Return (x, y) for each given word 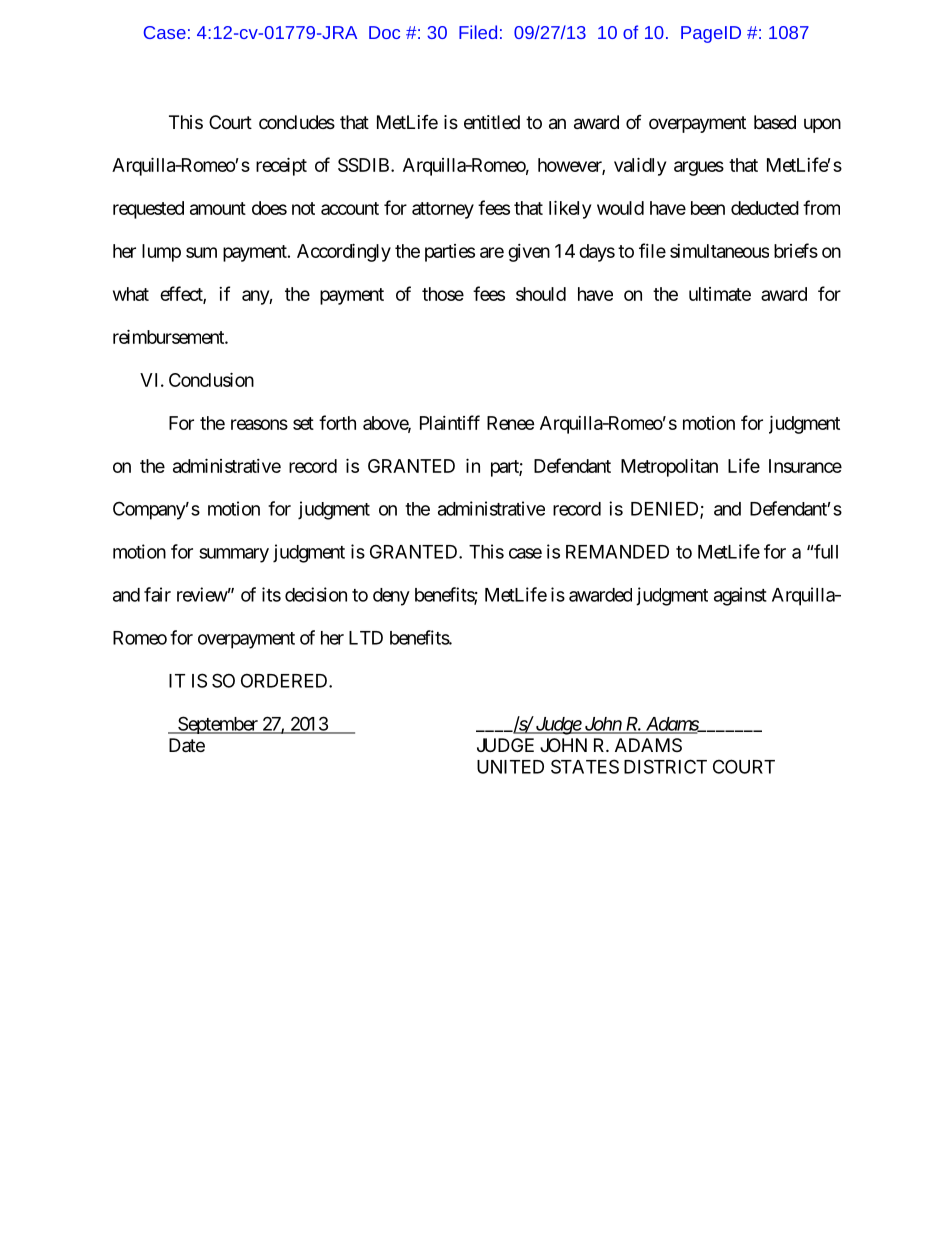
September (218, 725)
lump (161, 253)
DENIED (666, 510)
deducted (765, 208)
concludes (297, 122)
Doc (384, 32)
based (775, 122)
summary (234, 555)
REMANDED (617, 552)
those (443, 294)
